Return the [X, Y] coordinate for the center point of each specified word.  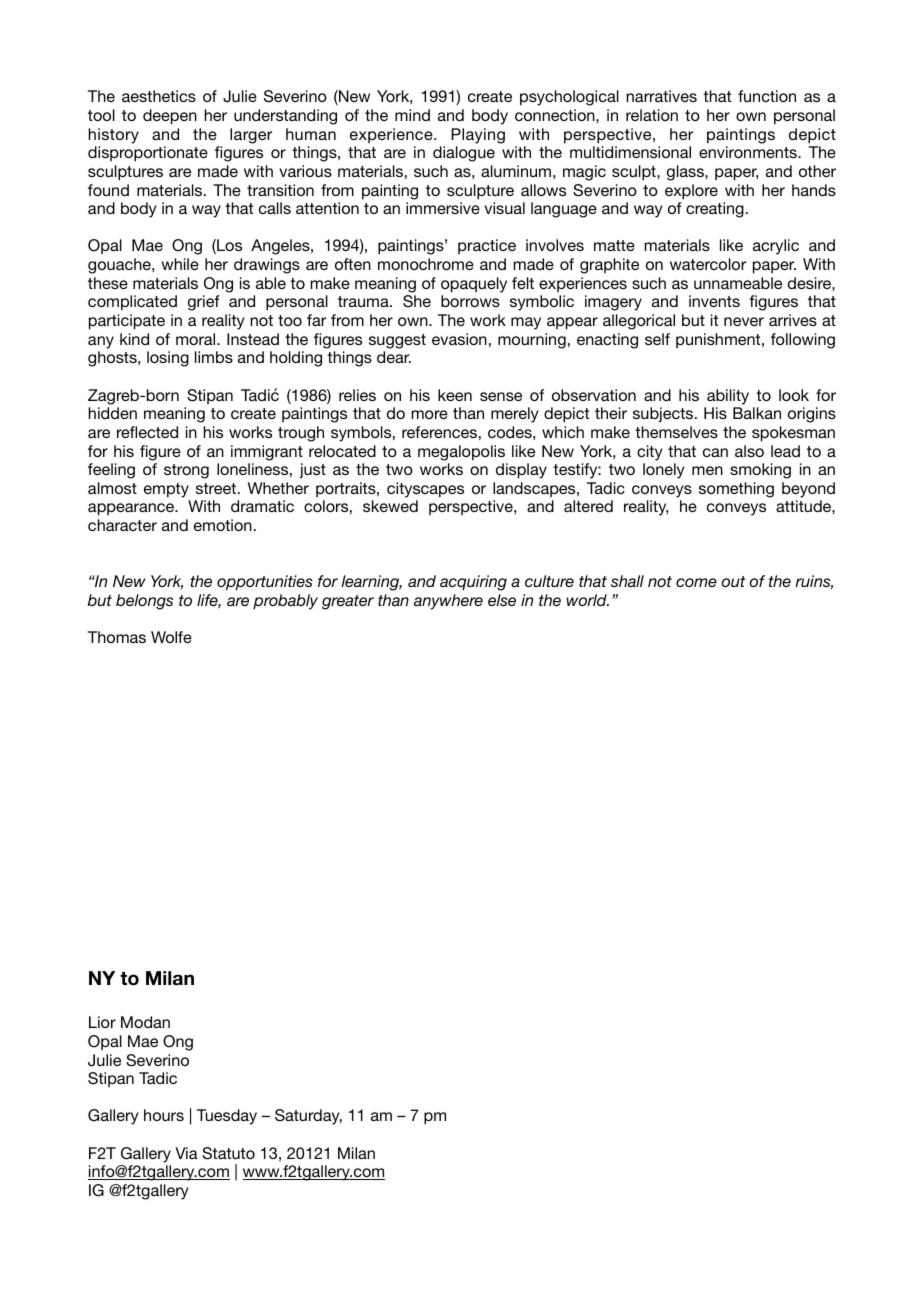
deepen [170, 117]
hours [164, 1115]
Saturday [308, 1117]
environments [749, 152]
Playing [478, 136]
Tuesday [227, 1117]
